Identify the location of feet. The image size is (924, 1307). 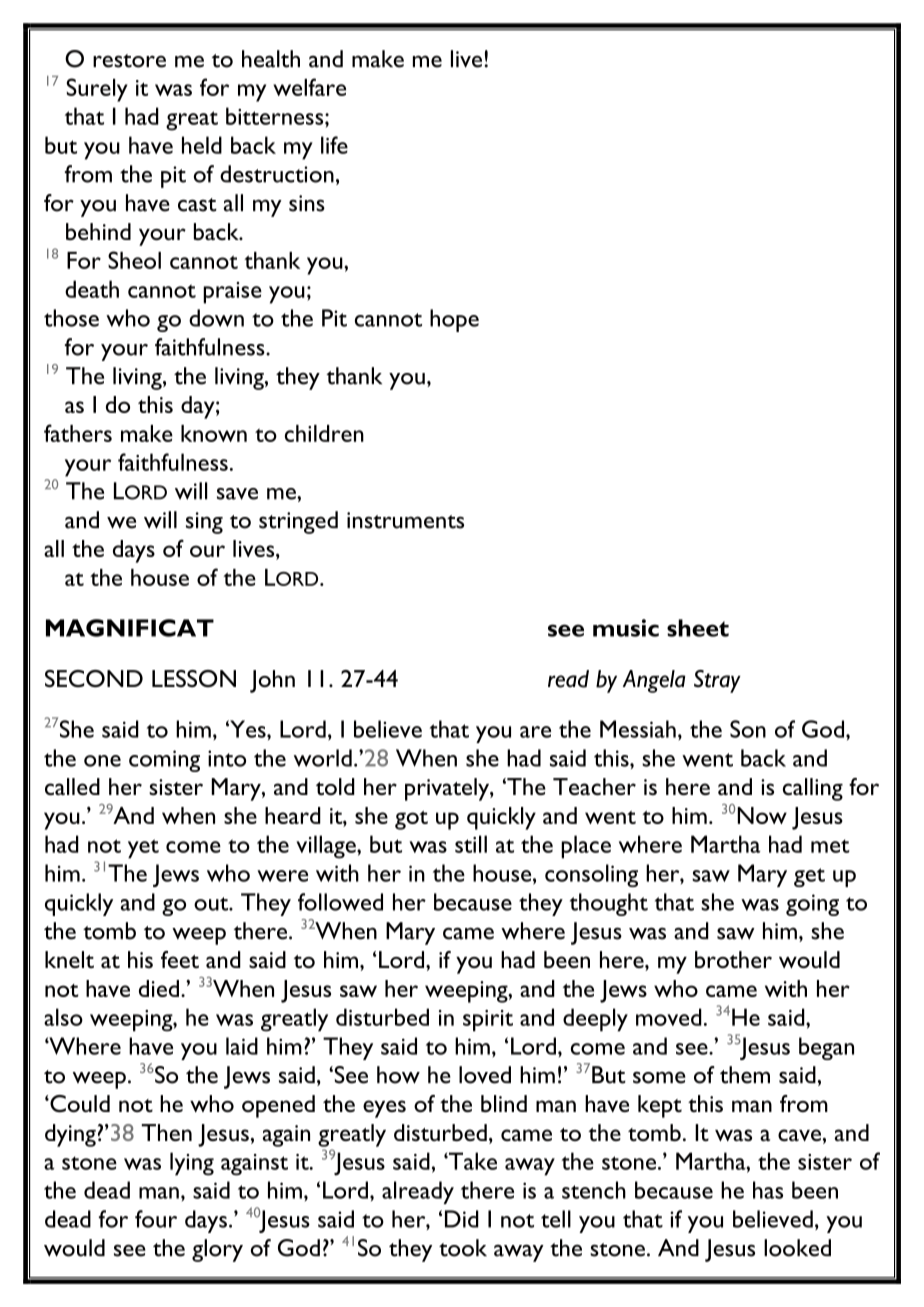
(180, 959).
